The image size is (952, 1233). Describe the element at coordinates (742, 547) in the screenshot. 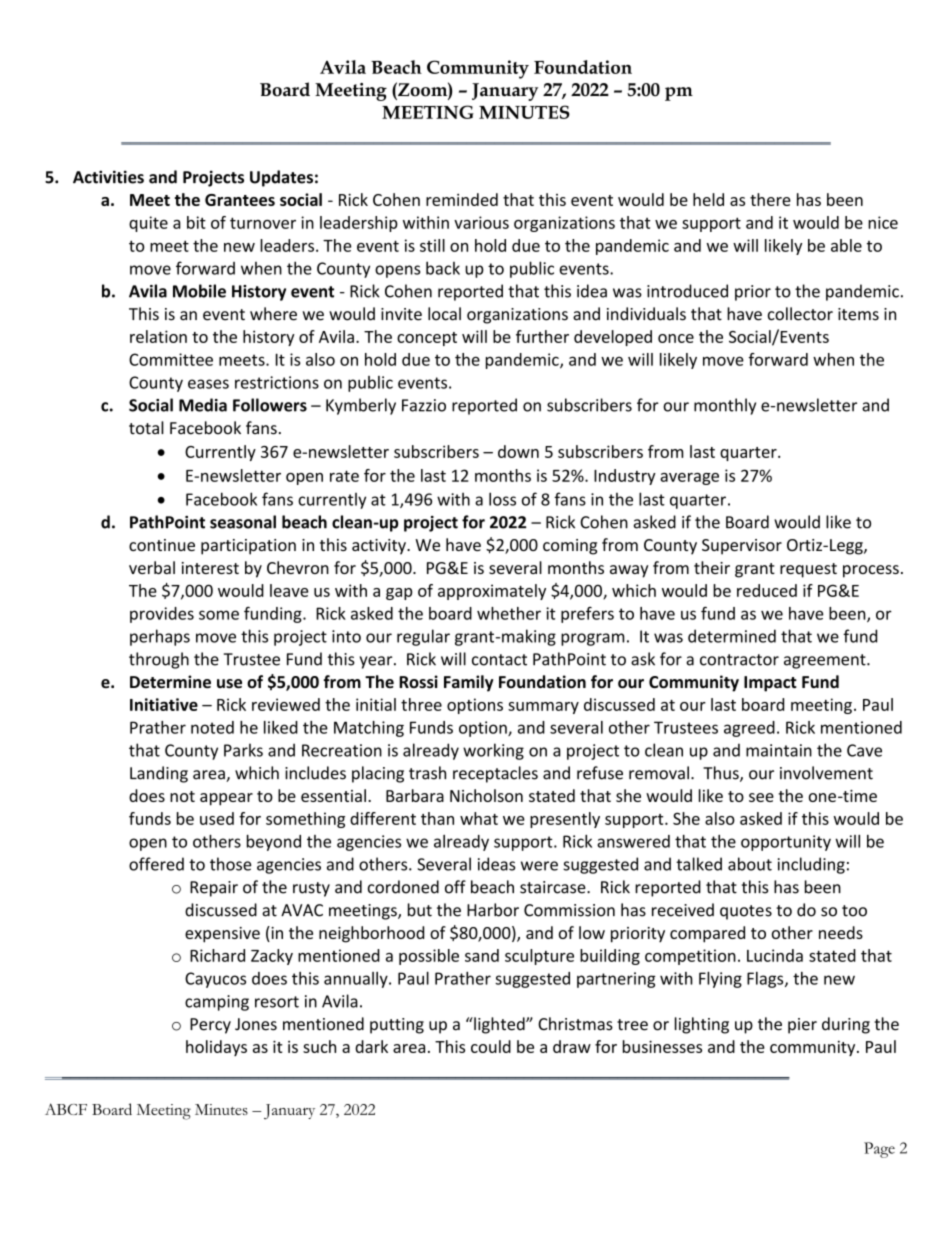

I see `Supervisor` at that location.
